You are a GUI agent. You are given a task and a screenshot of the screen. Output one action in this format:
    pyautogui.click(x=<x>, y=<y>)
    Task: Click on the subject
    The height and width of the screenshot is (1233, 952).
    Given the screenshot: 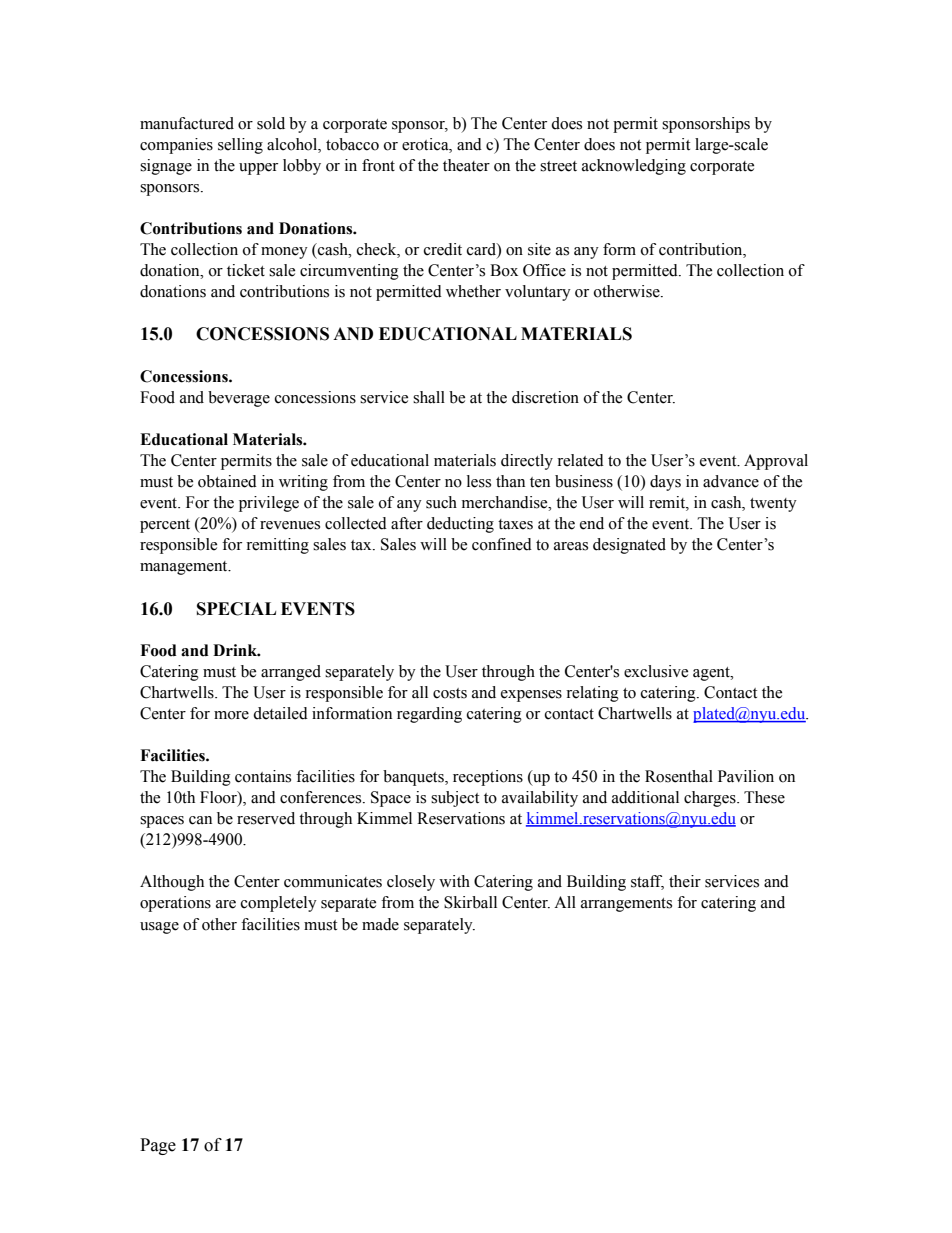 What is the action you would take?
    pyautogui.click(x=455, y=799)
